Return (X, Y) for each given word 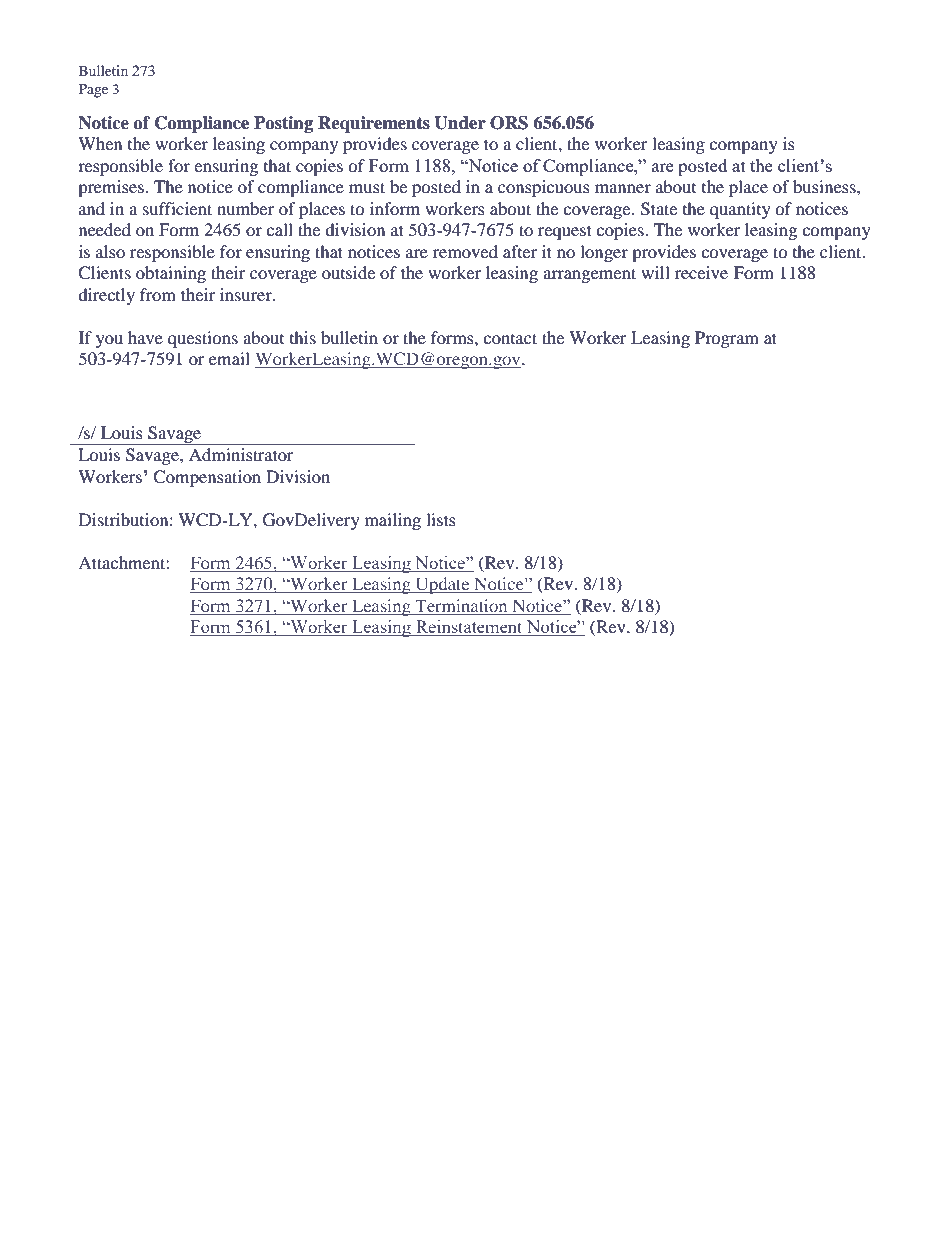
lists (441, 519)
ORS (509, 123)
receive (701, 272)
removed (465, 251)
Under (460, 123)
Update (442, 585)
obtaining (171, 274)
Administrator (241, 454)
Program (727, 339)
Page (93, 90)
